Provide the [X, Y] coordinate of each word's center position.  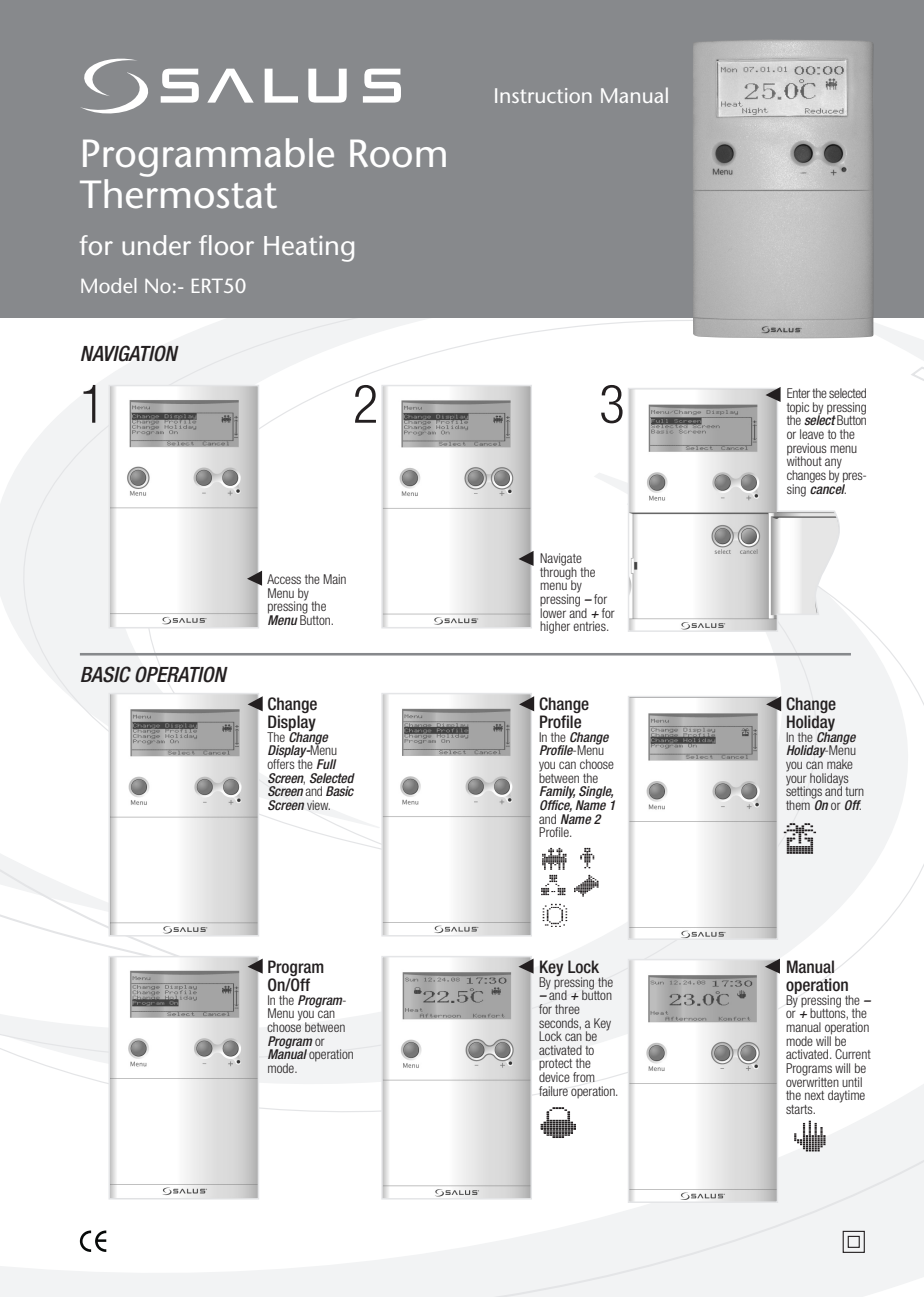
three [567, 1009]
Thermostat [178, 194]
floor [226, 245]
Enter [798, 393]
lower [553, 611]
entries [590, 626]
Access [284, 579]
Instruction [543, 95]
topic [798, 409]
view [318, 805]
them [798, 805]
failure [553, 1091]
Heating [309, 249]
